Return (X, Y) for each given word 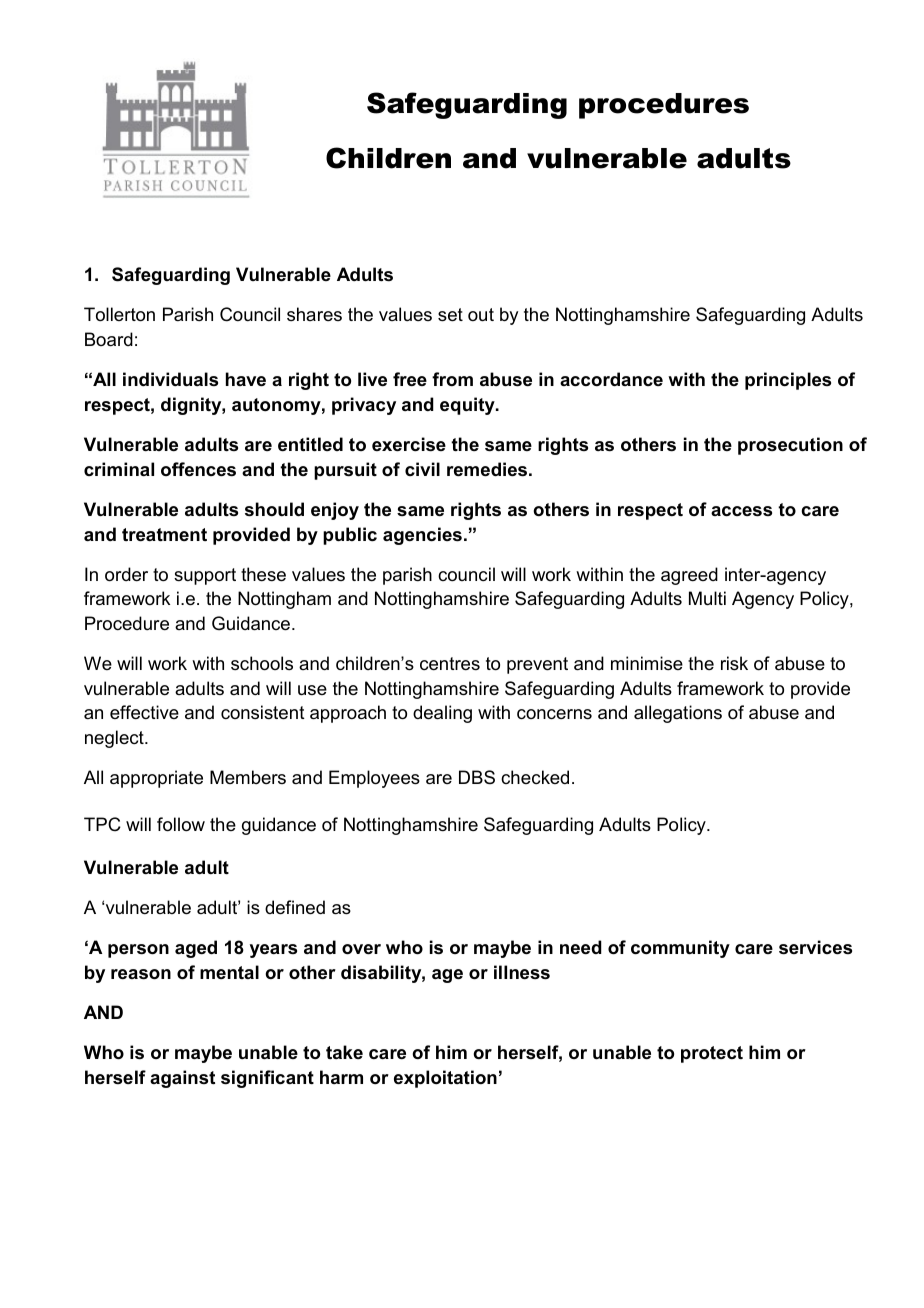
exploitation (445, 1079)
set (450, 315)
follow (181, 824)
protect (712, 1054)
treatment (164, 535)
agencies (422, 536)
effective (144, 712)
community (680, 949)
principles (788, 381)
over (361, 949)
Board (109, 339)
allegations (678, 714)
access (741, 511)
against (182, 1079)
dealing (442, 714)
